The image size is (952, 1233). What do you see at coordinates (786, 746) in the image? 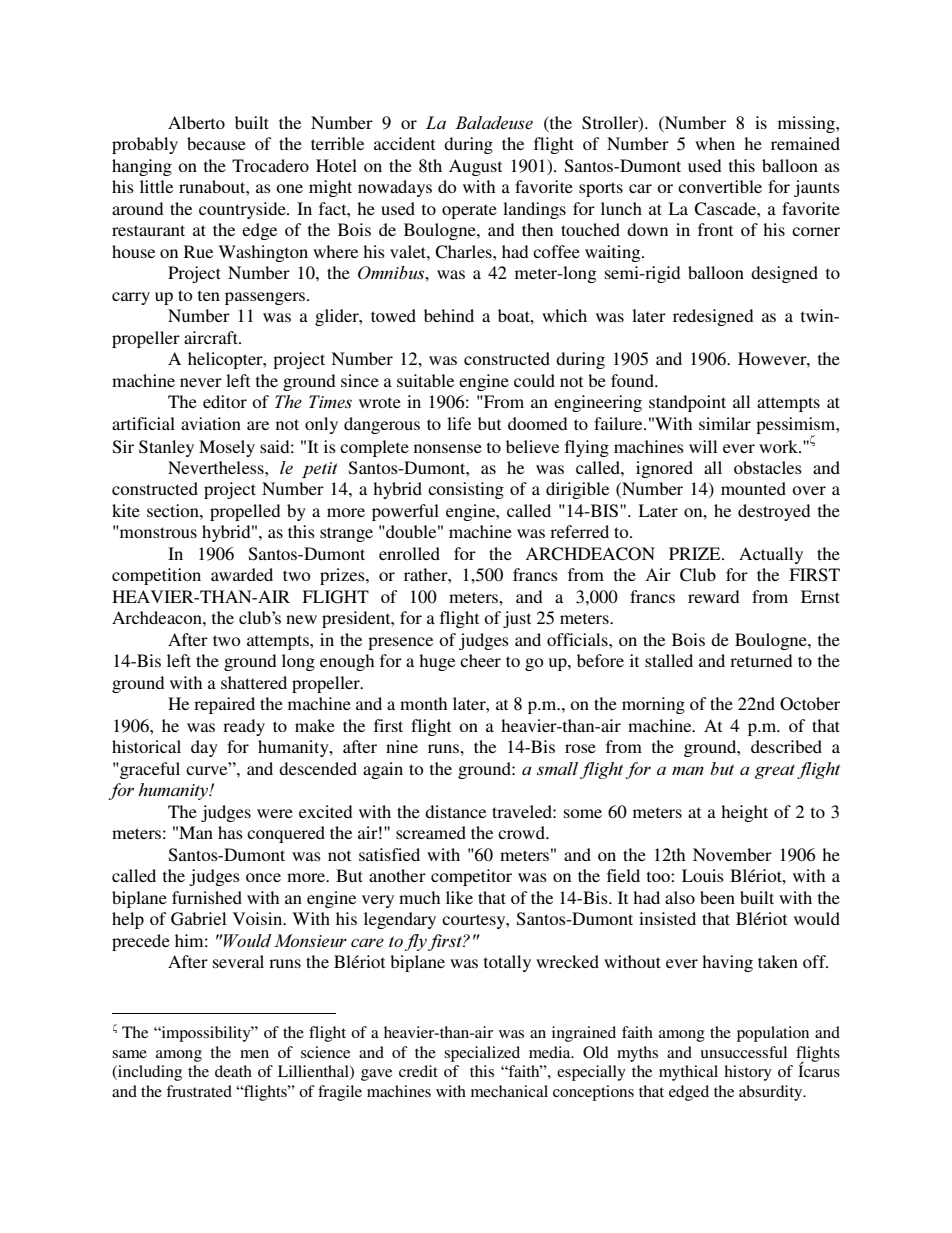
I see `described` at bounding box center [786, 746].
